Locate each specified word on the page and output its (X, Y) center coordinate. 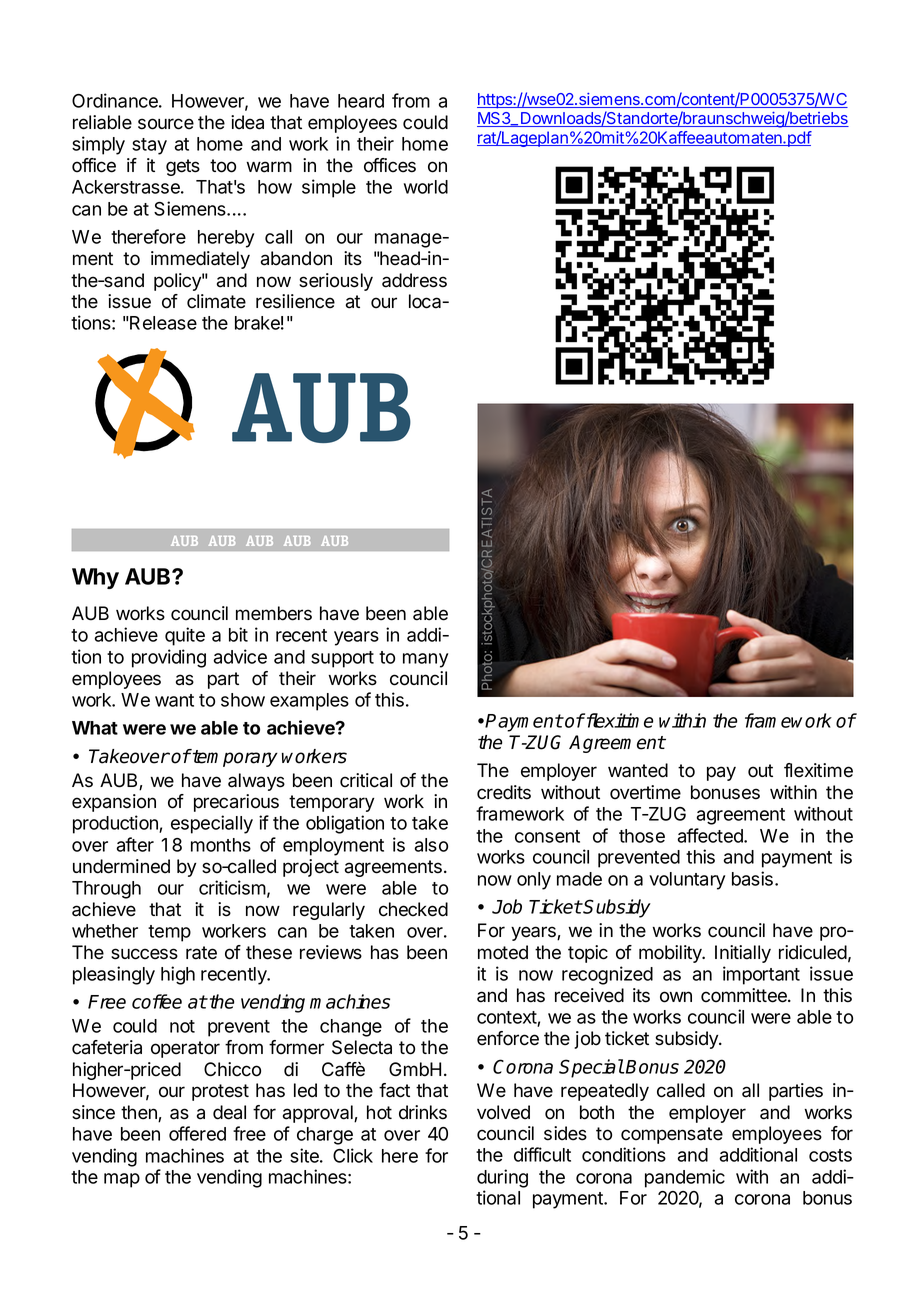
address (414, 280)
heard (361, 101)
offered (197, 1133)
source (166, 124)
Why (95, 578)
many (425, 660)
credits (504, 792)
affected (711, 835)
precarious (236, 803)
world (426, 187)
